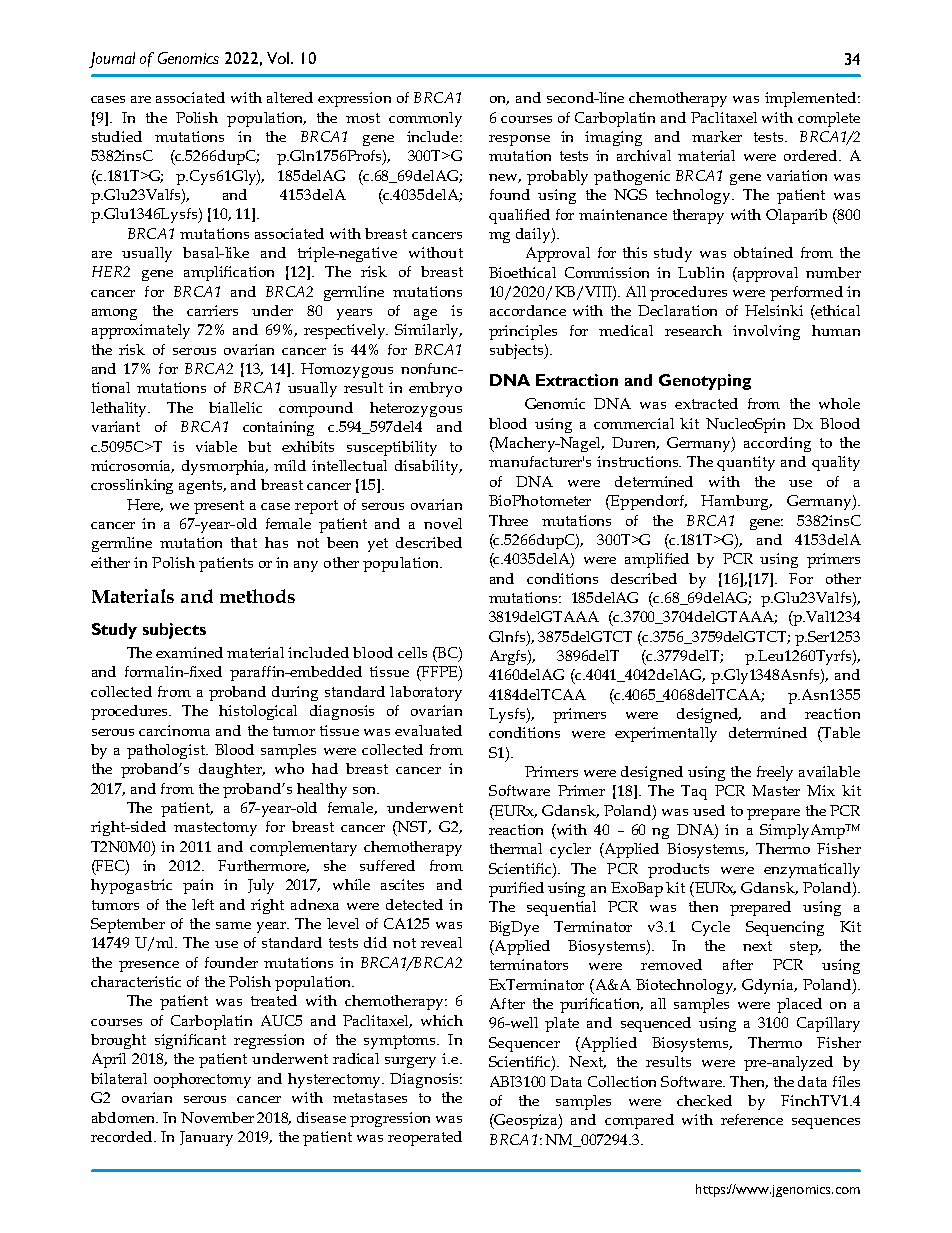 The width and height of the image is (952, 1233). Describe the element at coordinates (528, 310) in the image. I see `accordance` at that location.
